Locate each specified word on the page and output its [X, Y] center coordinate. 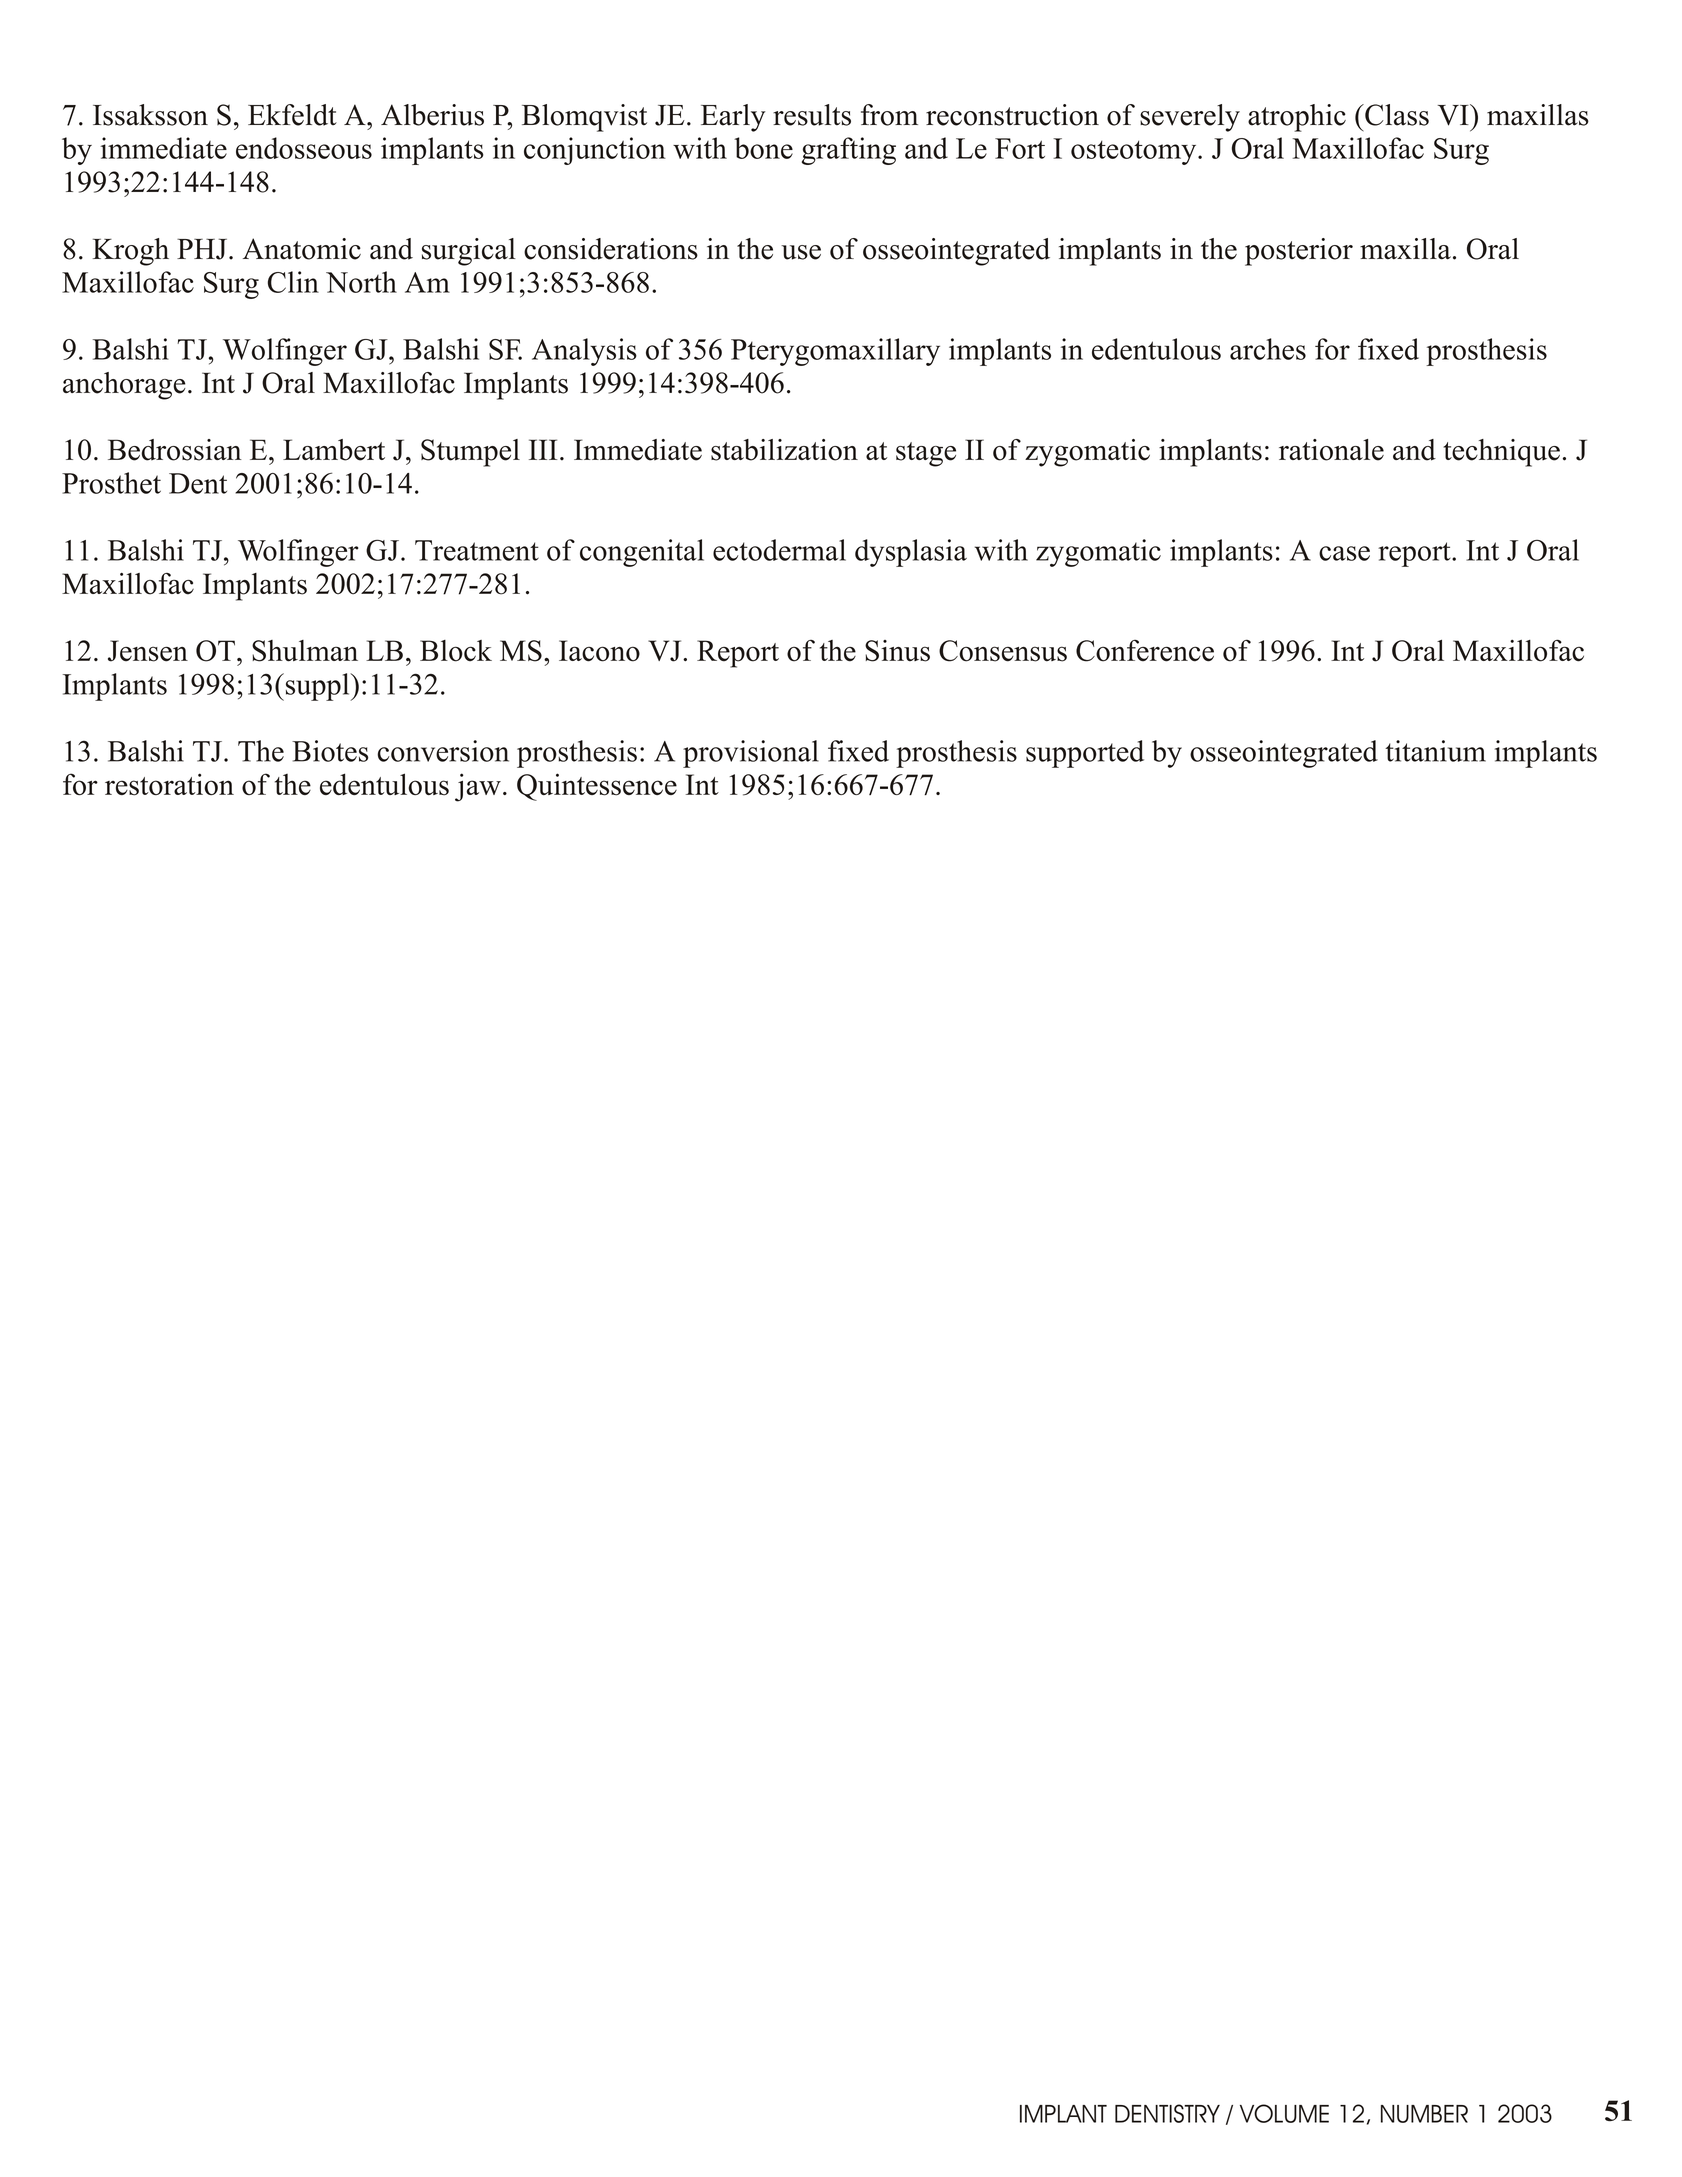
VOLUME [1284, 2113]
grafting [849, 151]
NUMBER [1424, 2114]
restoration [169, 784]
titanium [1435, 751]
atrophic [1297, 118]
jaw [478, 787]
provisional [751, 754]
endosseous [304, 148]
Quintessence [597, 787]
